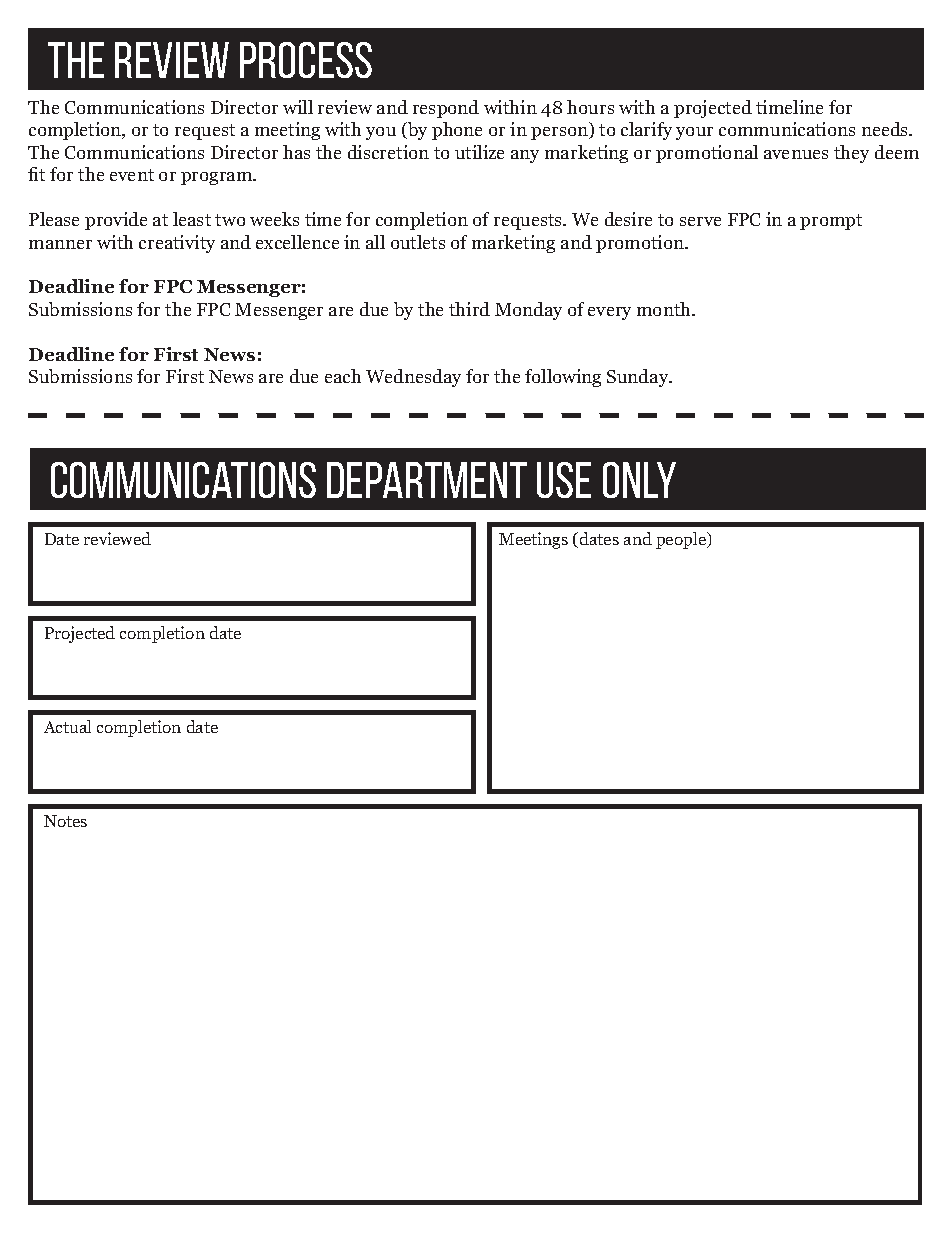 The image size is (952, 1233). Describe the element at coordinates (427, 480) in the screenshot. I see `department` at that location.
